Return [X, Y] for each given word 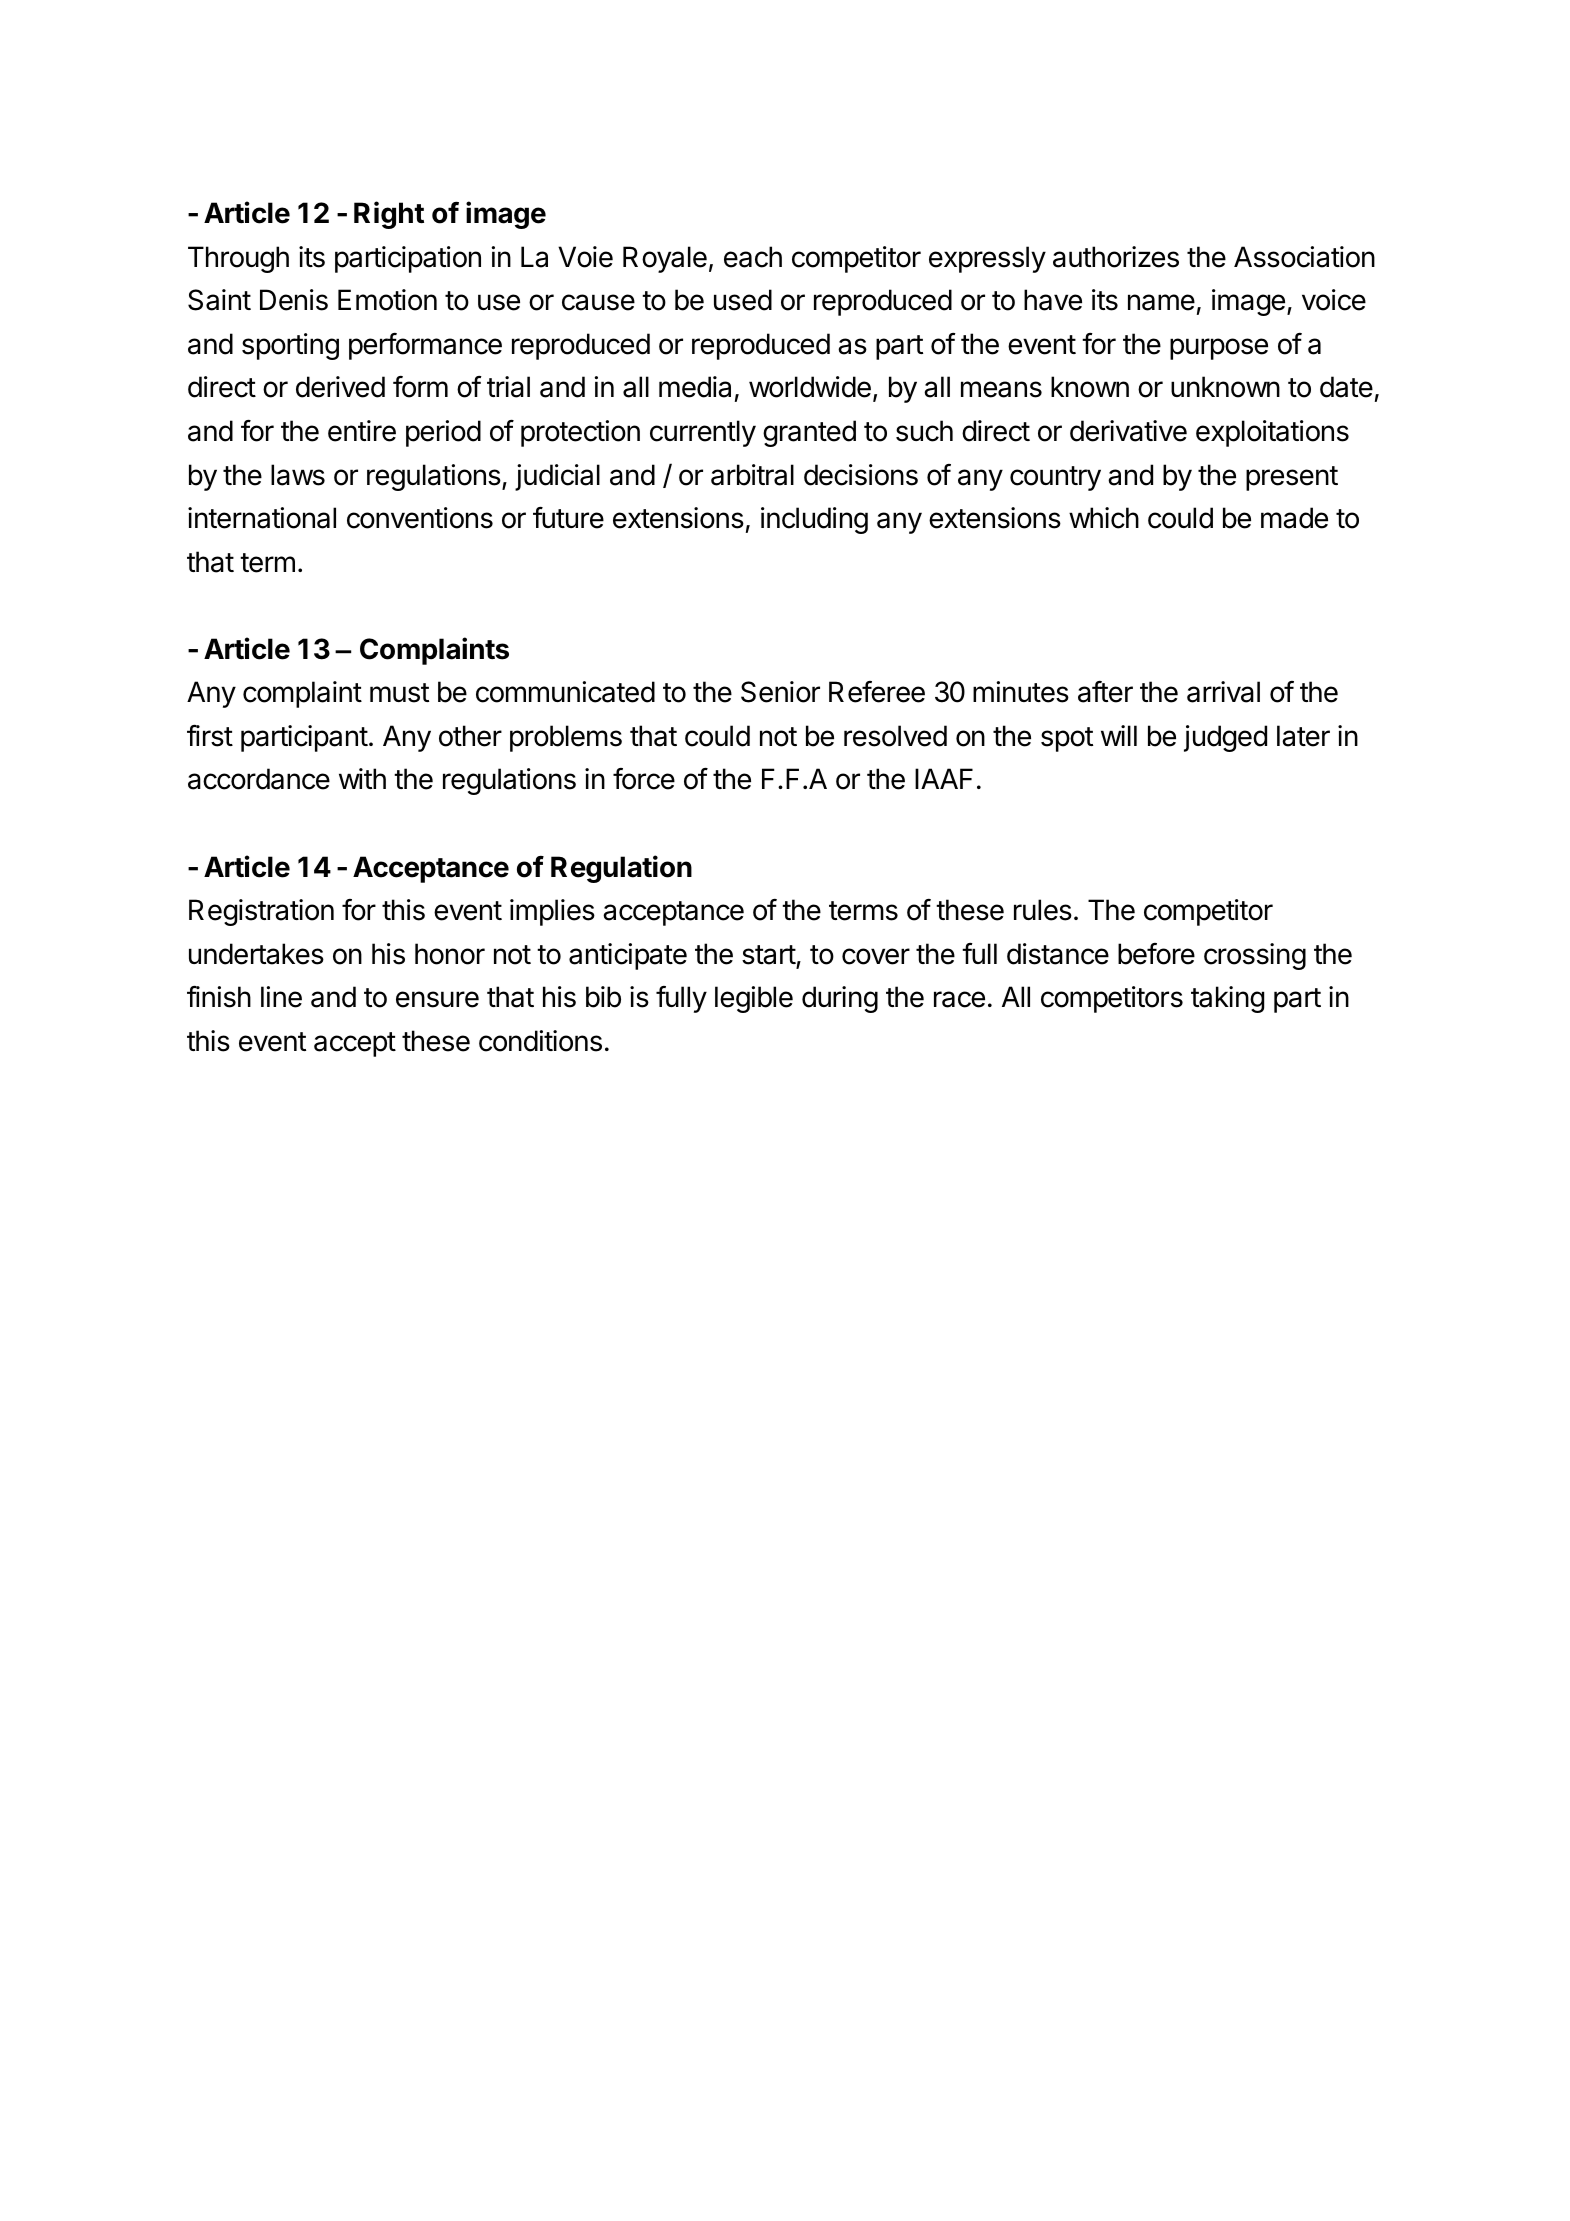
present [1292, 478]
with [362, 778]
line [281, 997]
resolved [895, 736]
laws [298, 475]
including [814, 520]
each [753, 257]
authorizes [1116, 257]
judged [1225, 738]
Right [389, 215]
